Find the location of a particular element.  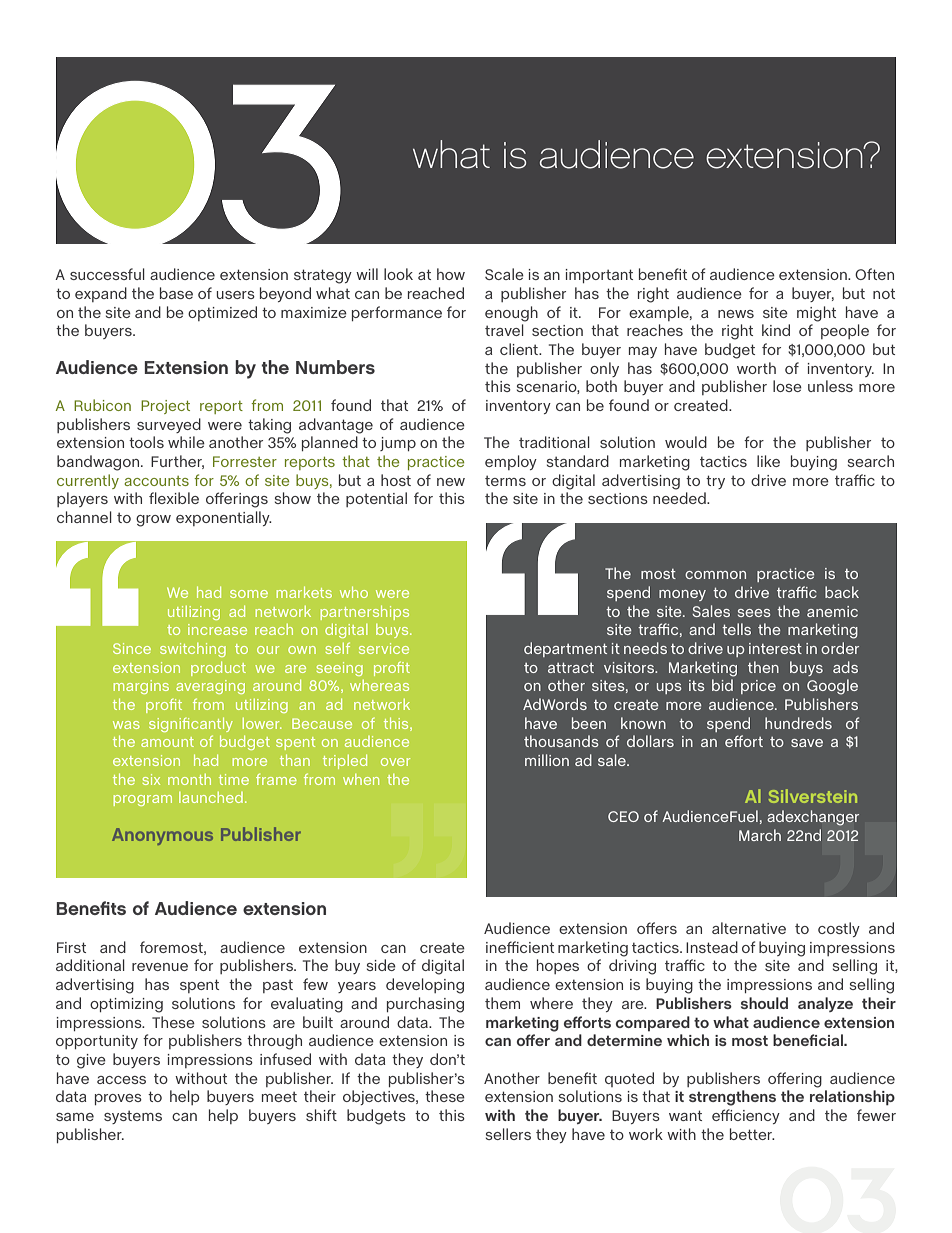

base is located at coordinates (176, 293).
